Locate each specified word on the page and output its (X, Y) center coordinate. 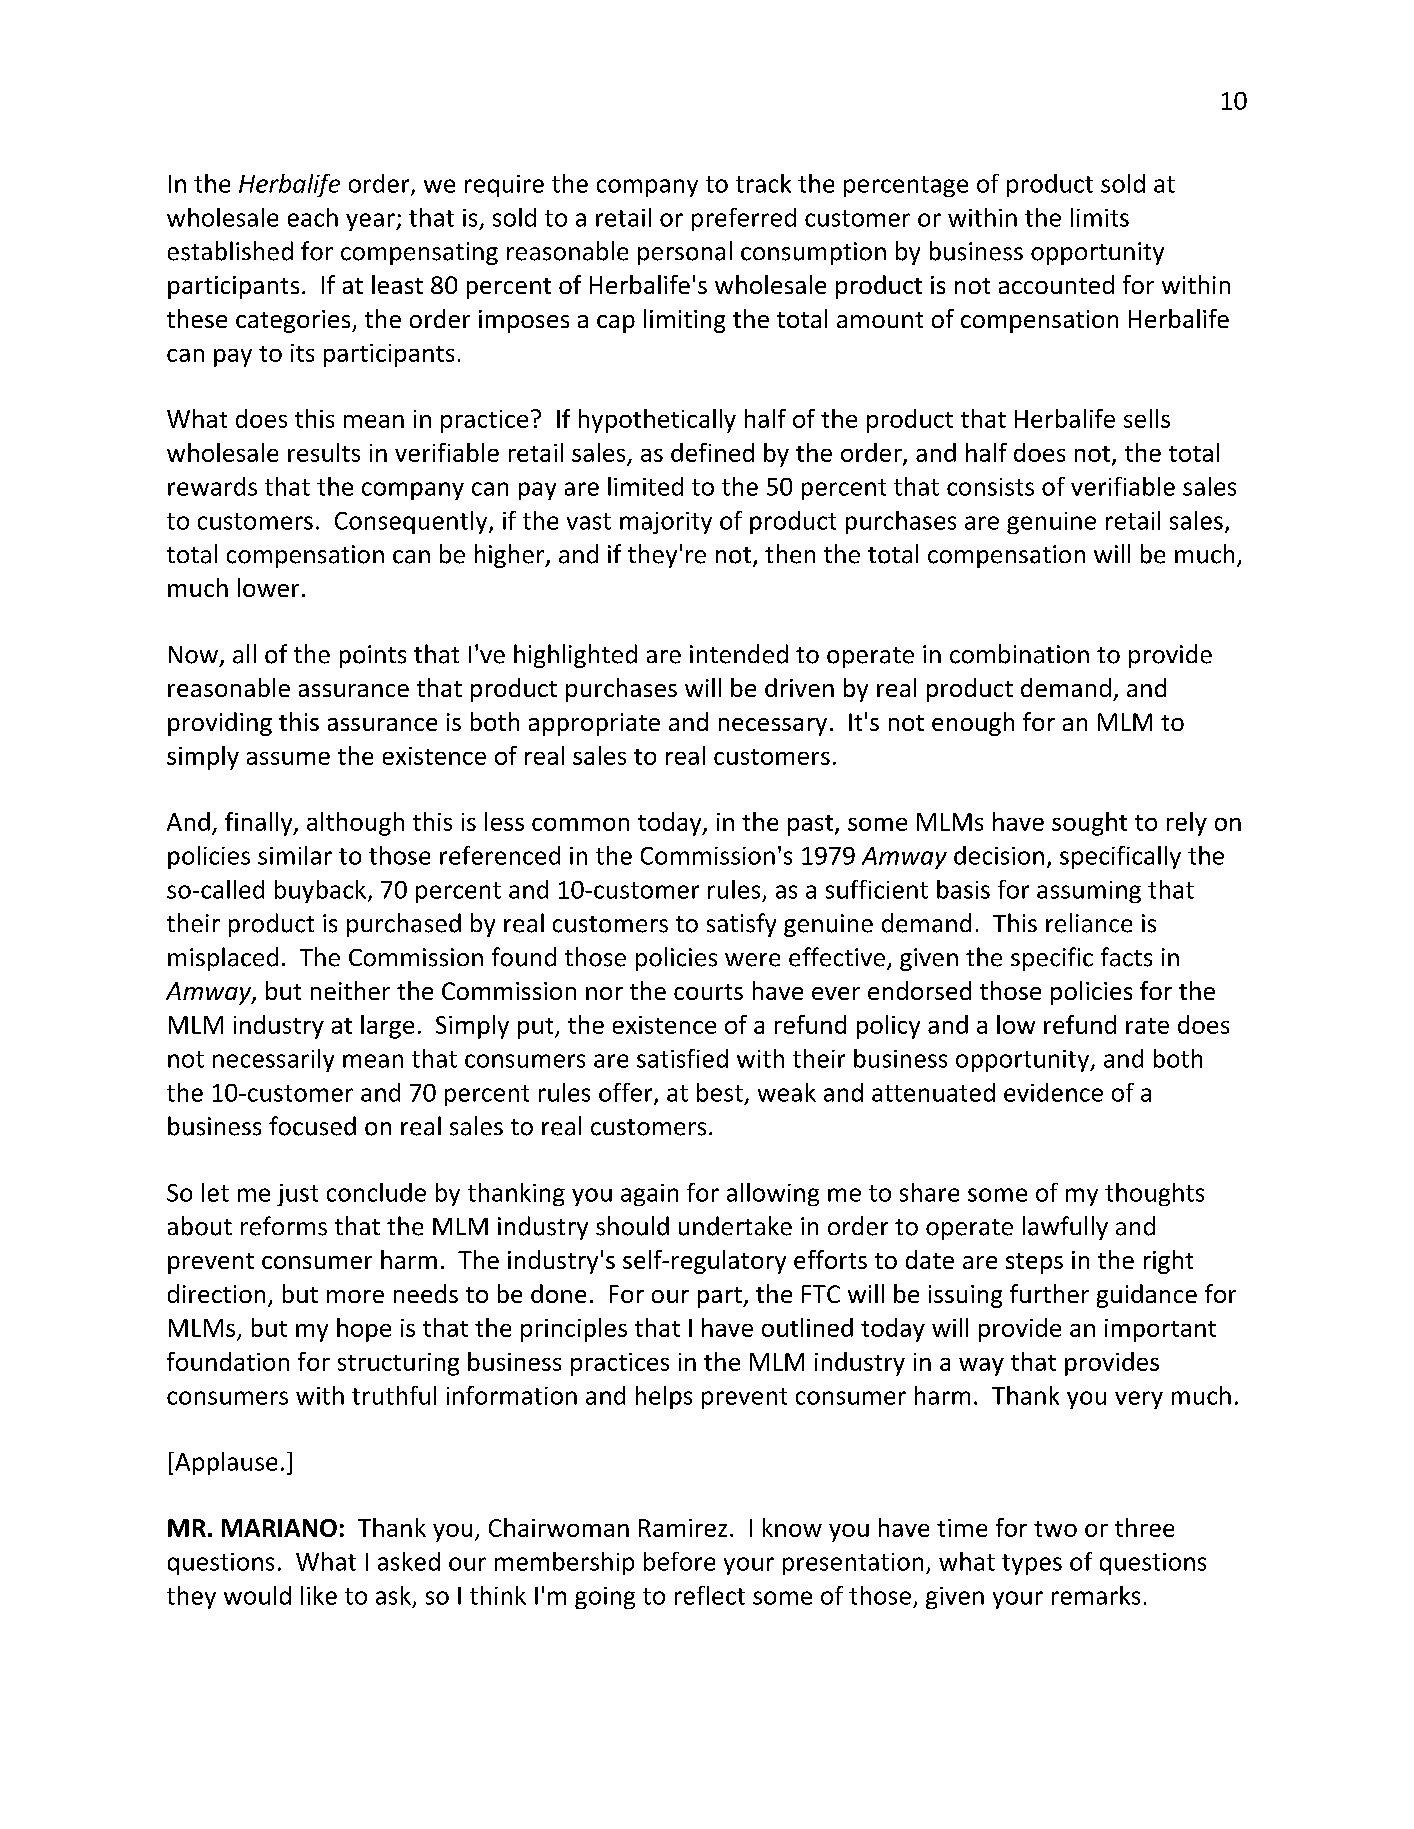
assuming (1089, 892)
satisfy (741, 925)
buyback (322, 891)
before (679, 1561)
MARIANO (279, 1528)
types (1032, 1564)
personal (685, 253)
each (313, 217)
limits (1100, 217)
